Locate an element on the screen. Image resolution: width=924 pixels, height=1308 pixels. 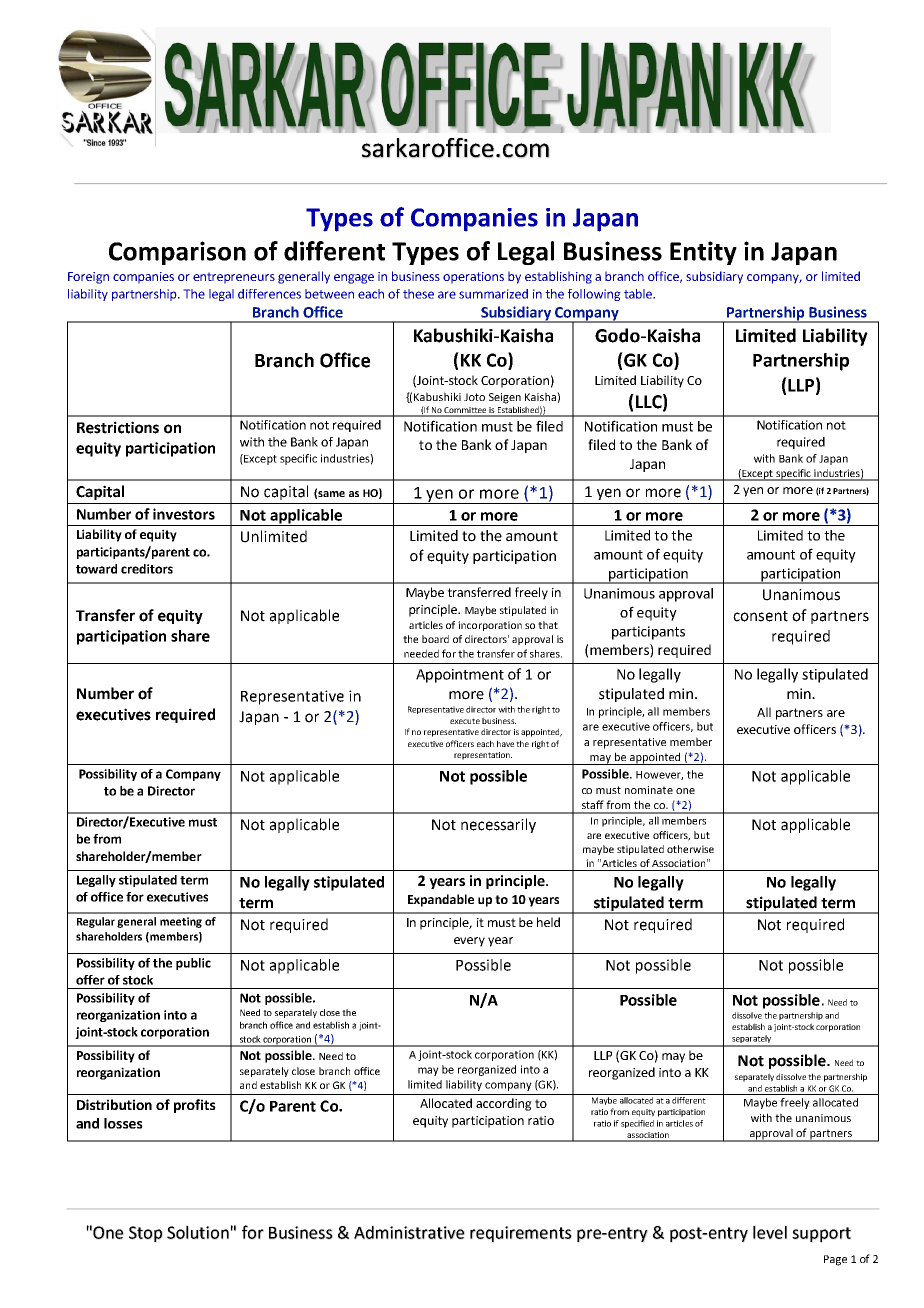
Entity is located at coordinates (703, 253).
